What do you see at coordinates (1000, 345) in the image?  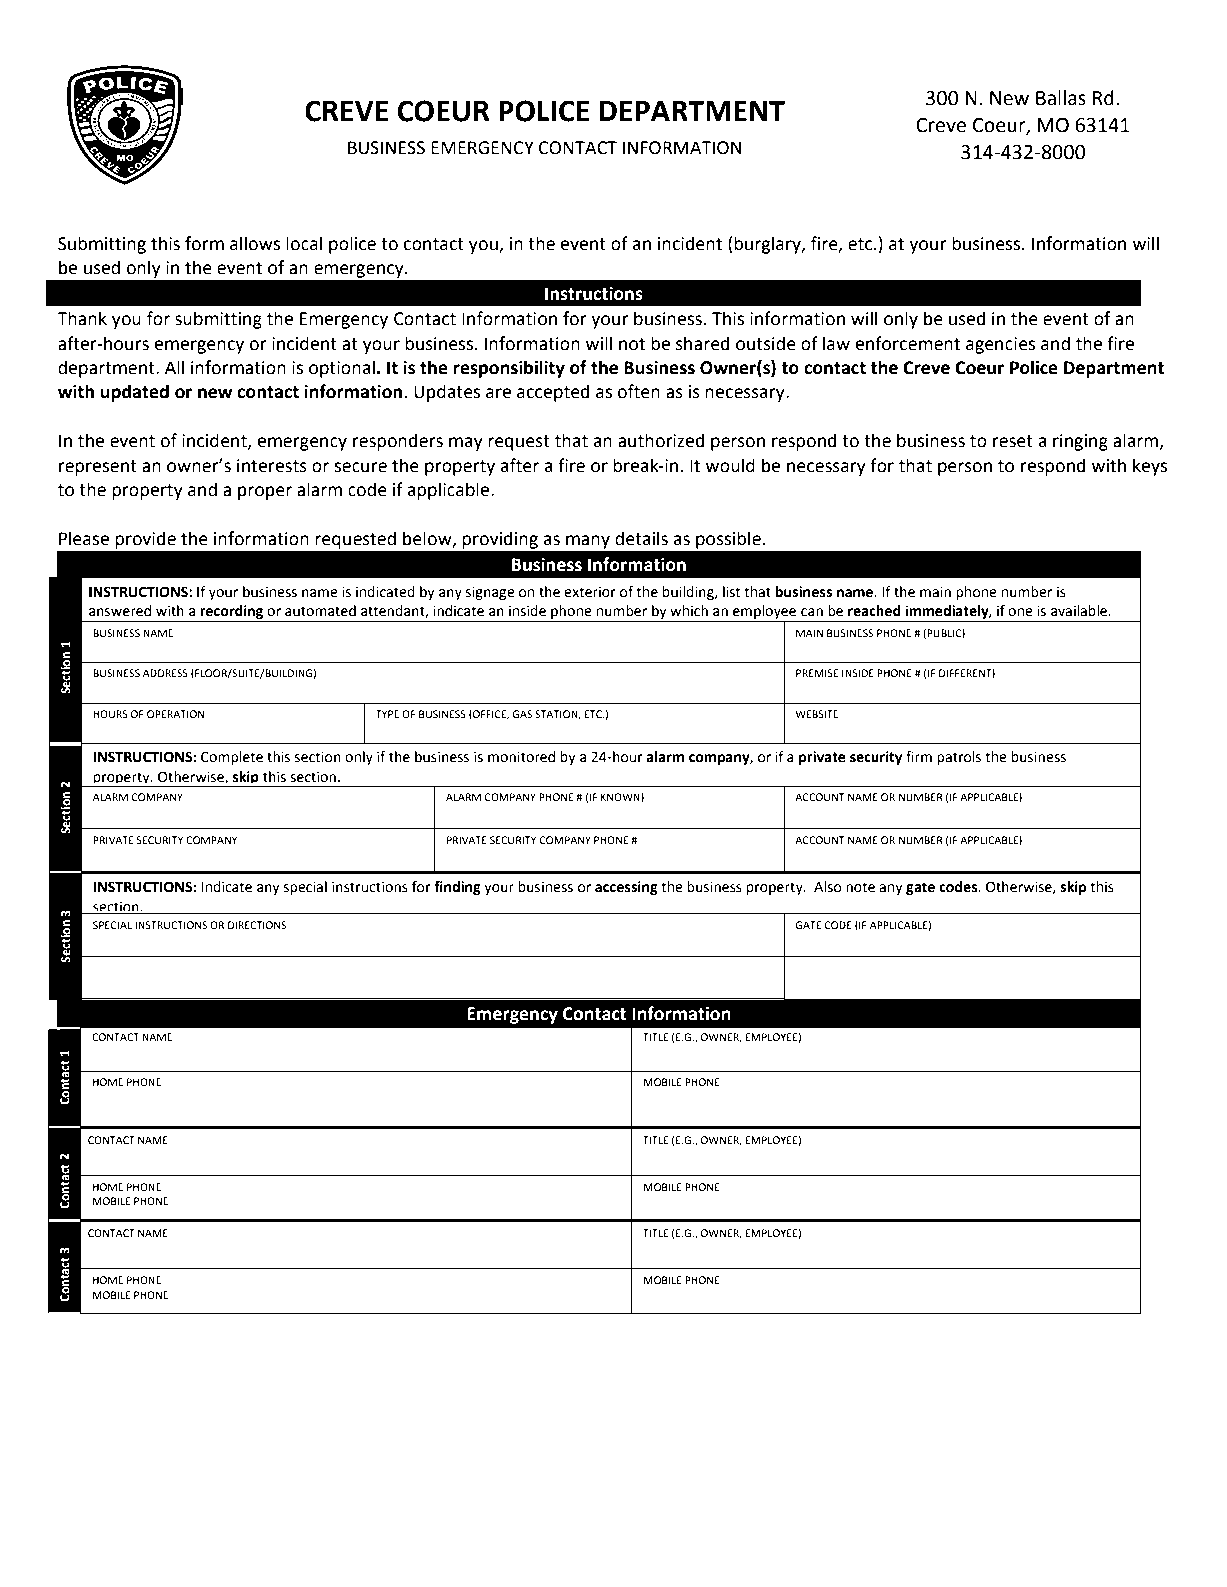 I see `agencies` at bounding box center [1000, 345].
